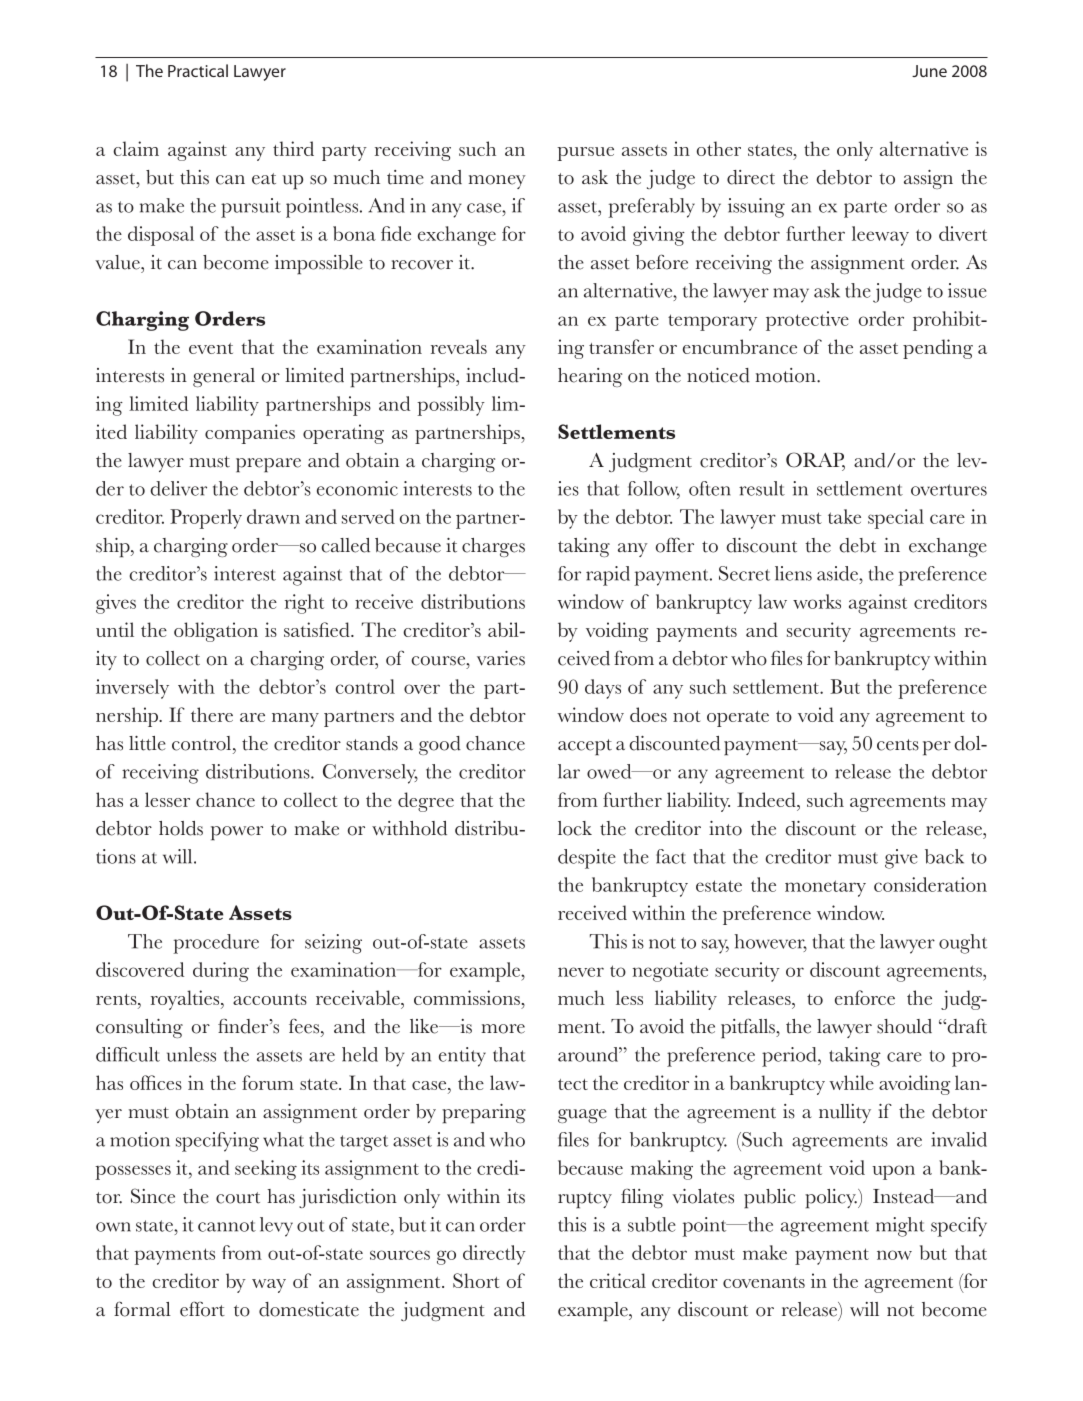  I want to click on during, so click(221, 972).
